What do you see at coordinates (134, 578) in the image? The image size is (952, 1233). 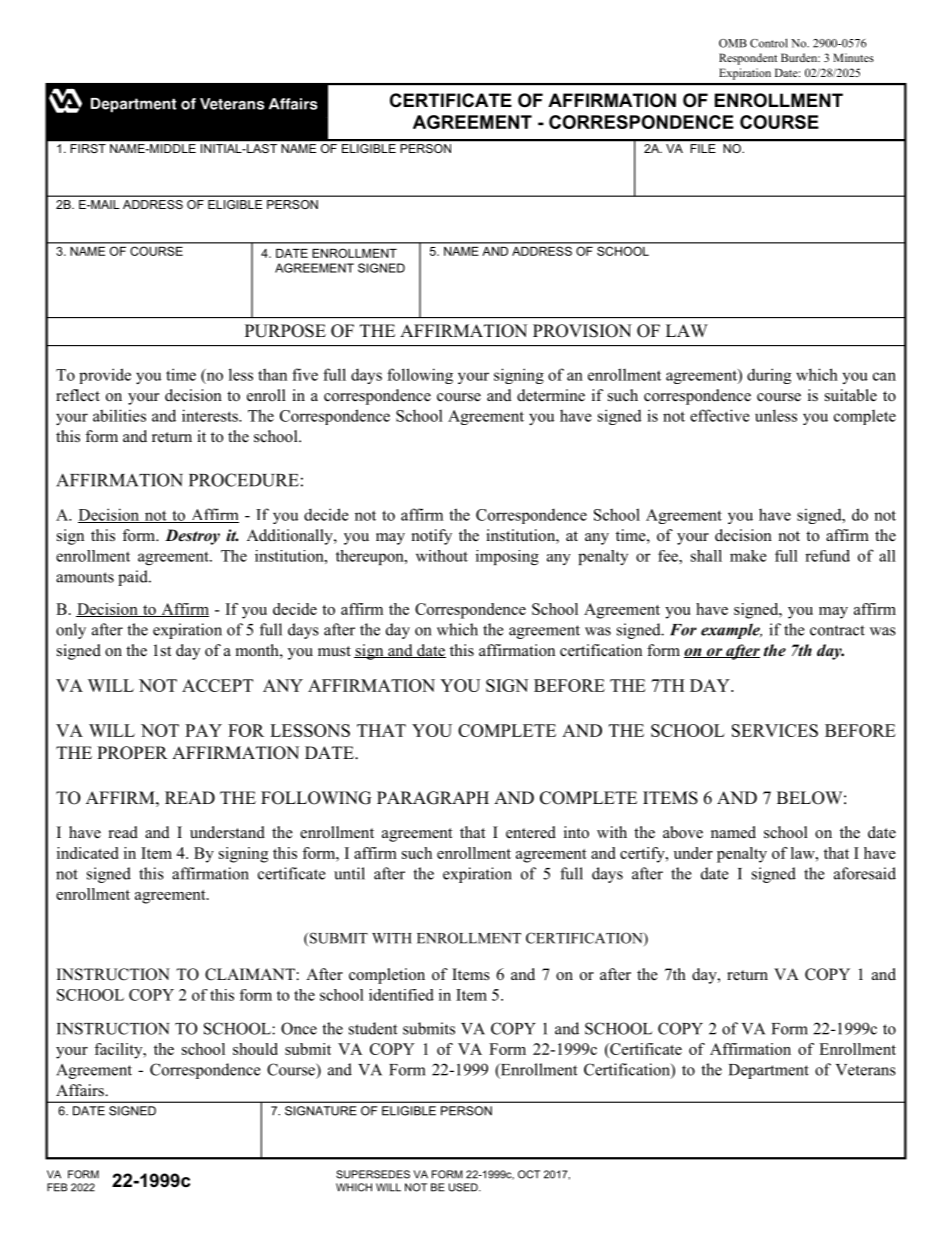 I see `paid` at bounding box center [134, 578].
